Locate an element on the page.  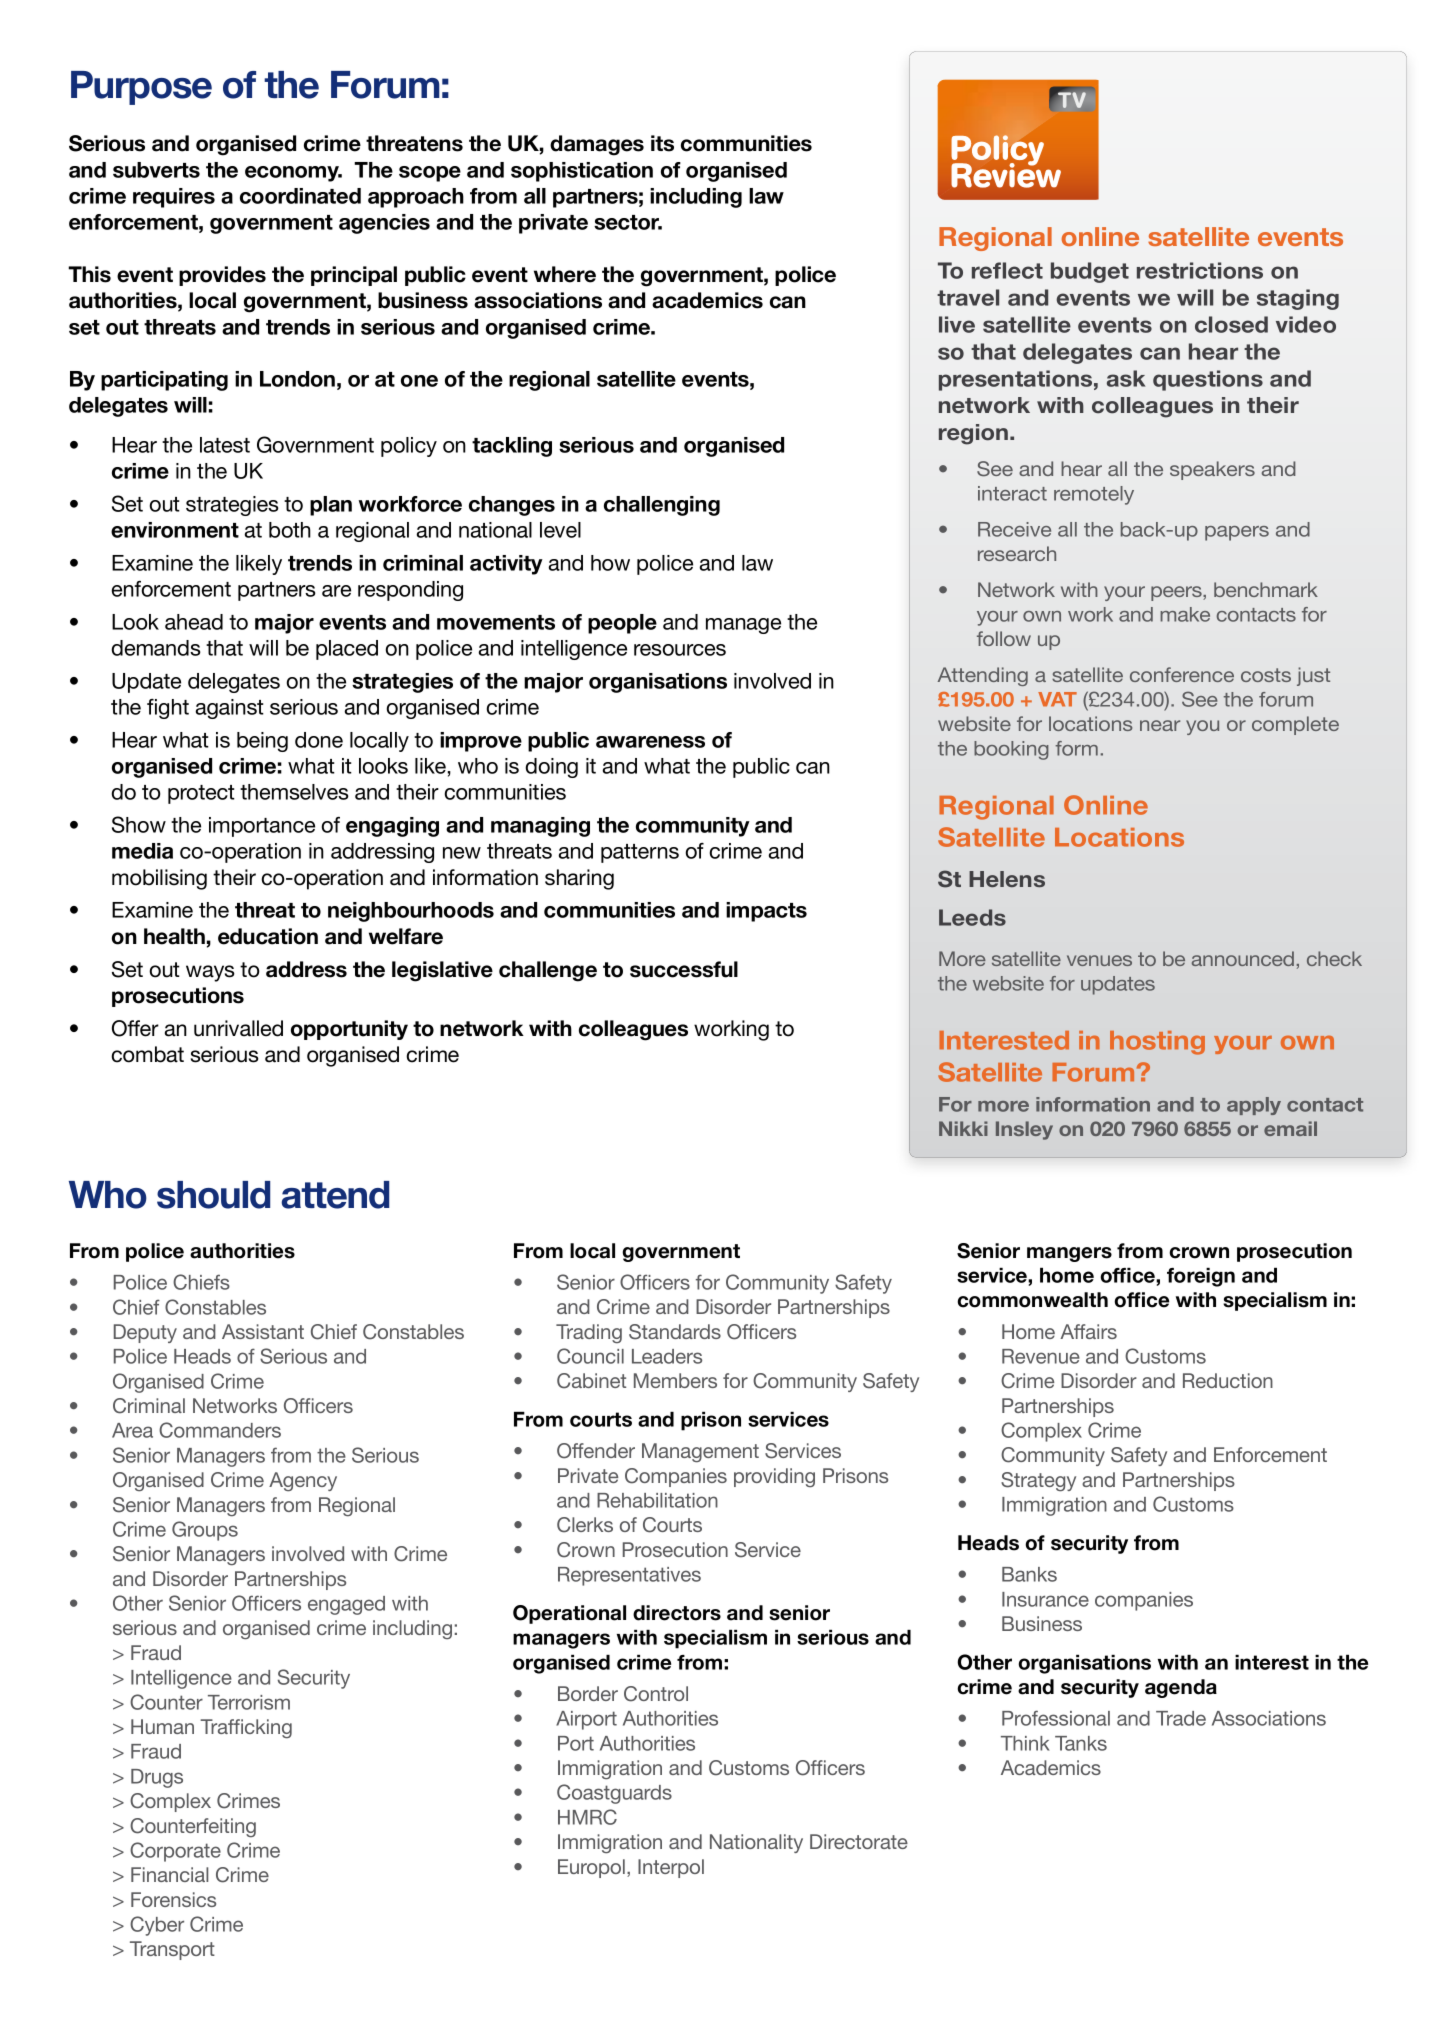
restrictions is located at coordinates (1200, 270).
